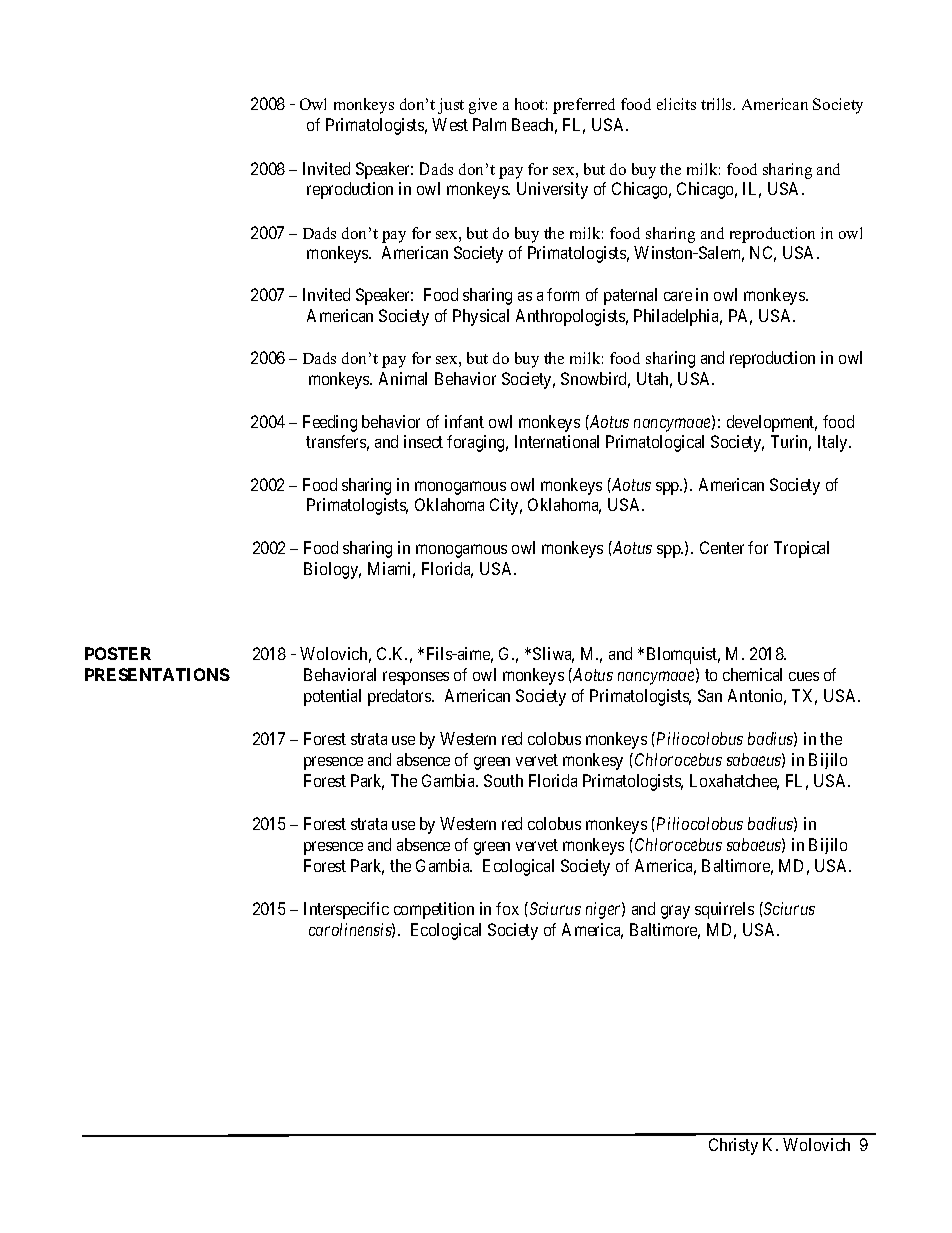 The width and height of the screenshot is (952, 1233). What do you see at coordinates (451, 106) in the screenshot?
I see `just` at bounding box center [451, 106].
